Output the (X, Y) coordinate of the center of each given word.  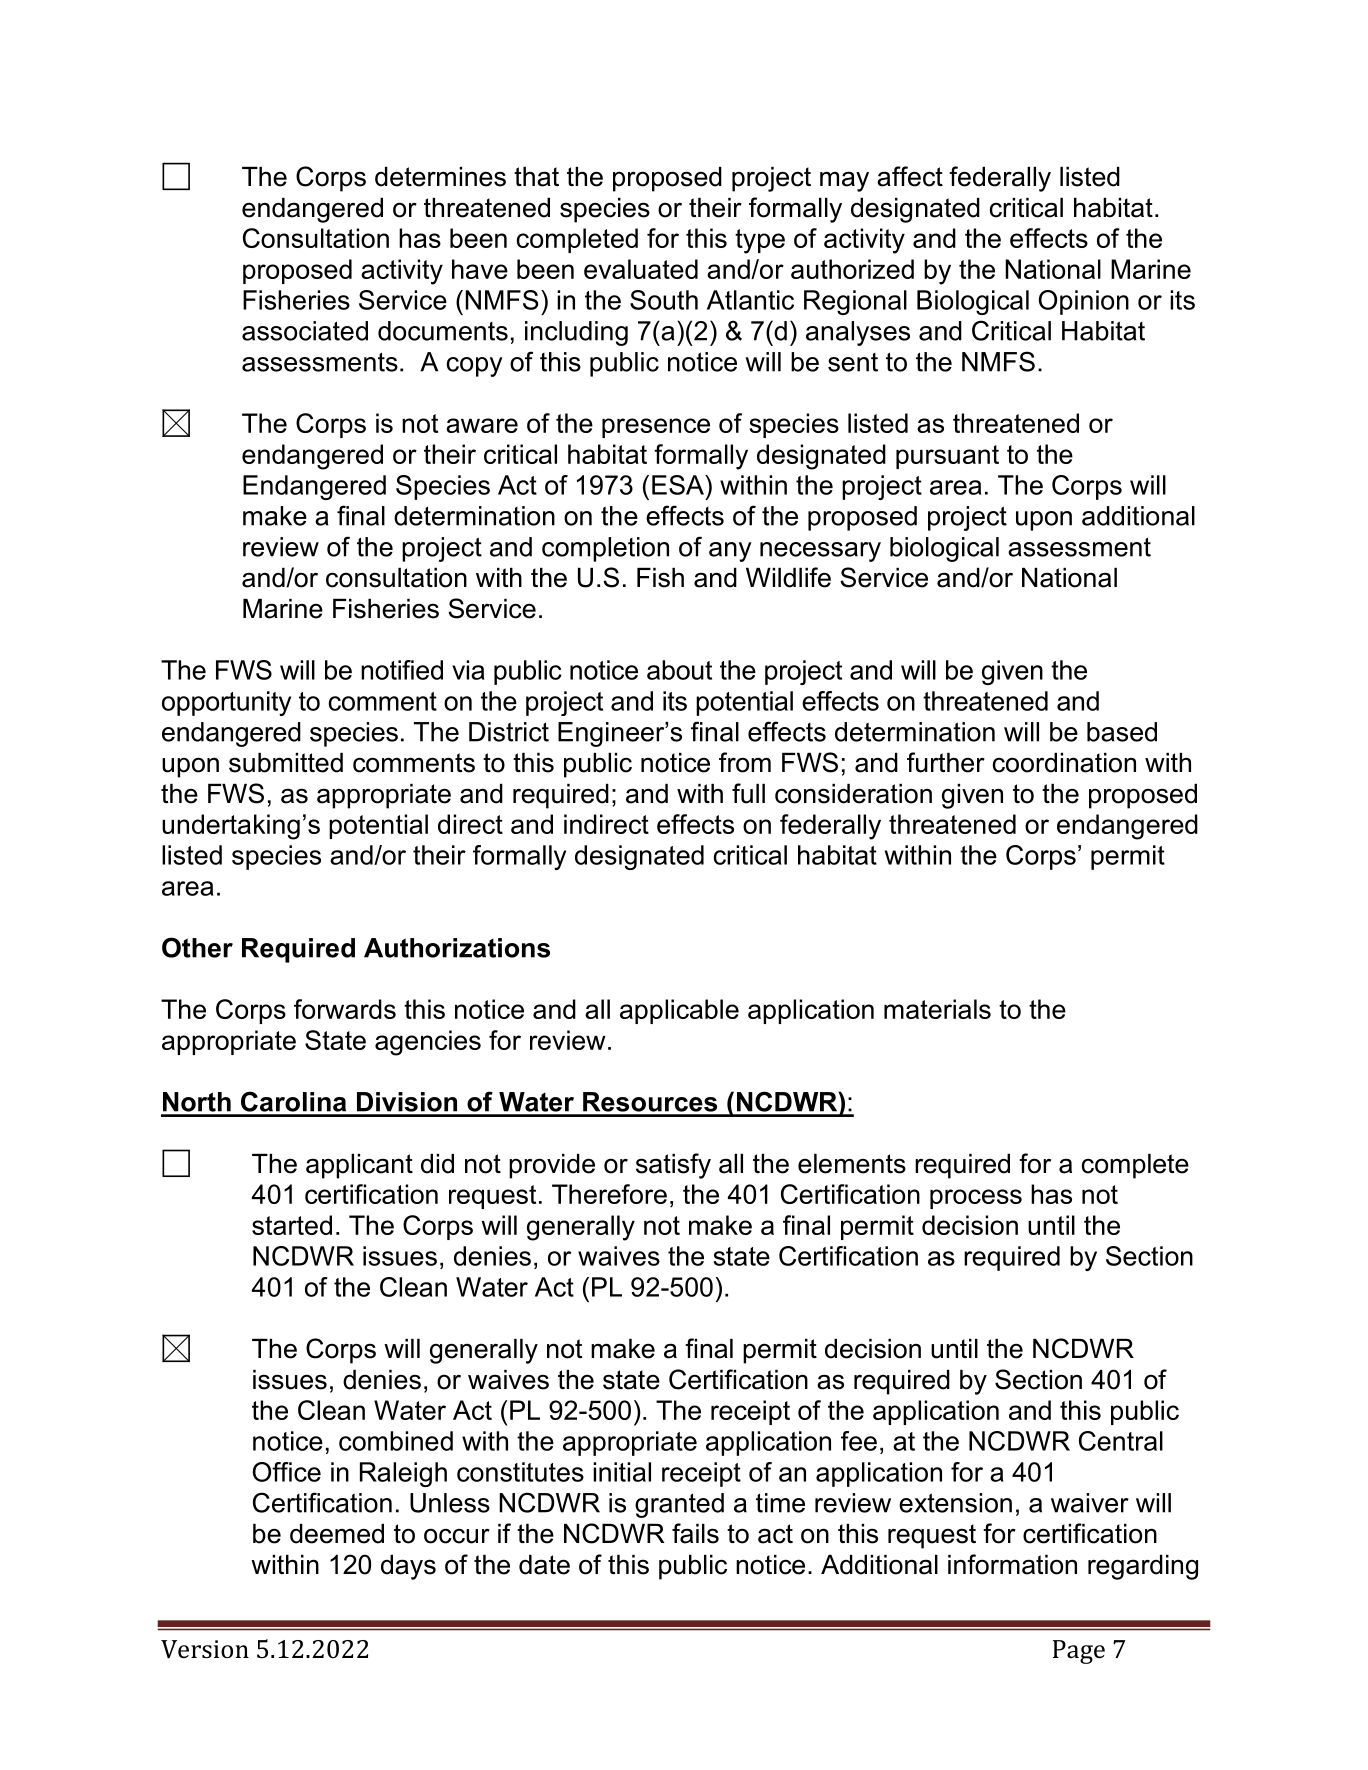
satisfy (673, 1166)
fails (695, 1533)
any (730, 552)
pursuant (947, 457)
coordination (1064, 763)
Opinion (1084, 302)
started (292, 1225)
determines (440, 177)
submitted (286, 763)
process (976, 1199)
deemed (337, 1534)
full (748, 793)
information (1012, 1564)
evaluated (641, 269)
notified (402, 670)
